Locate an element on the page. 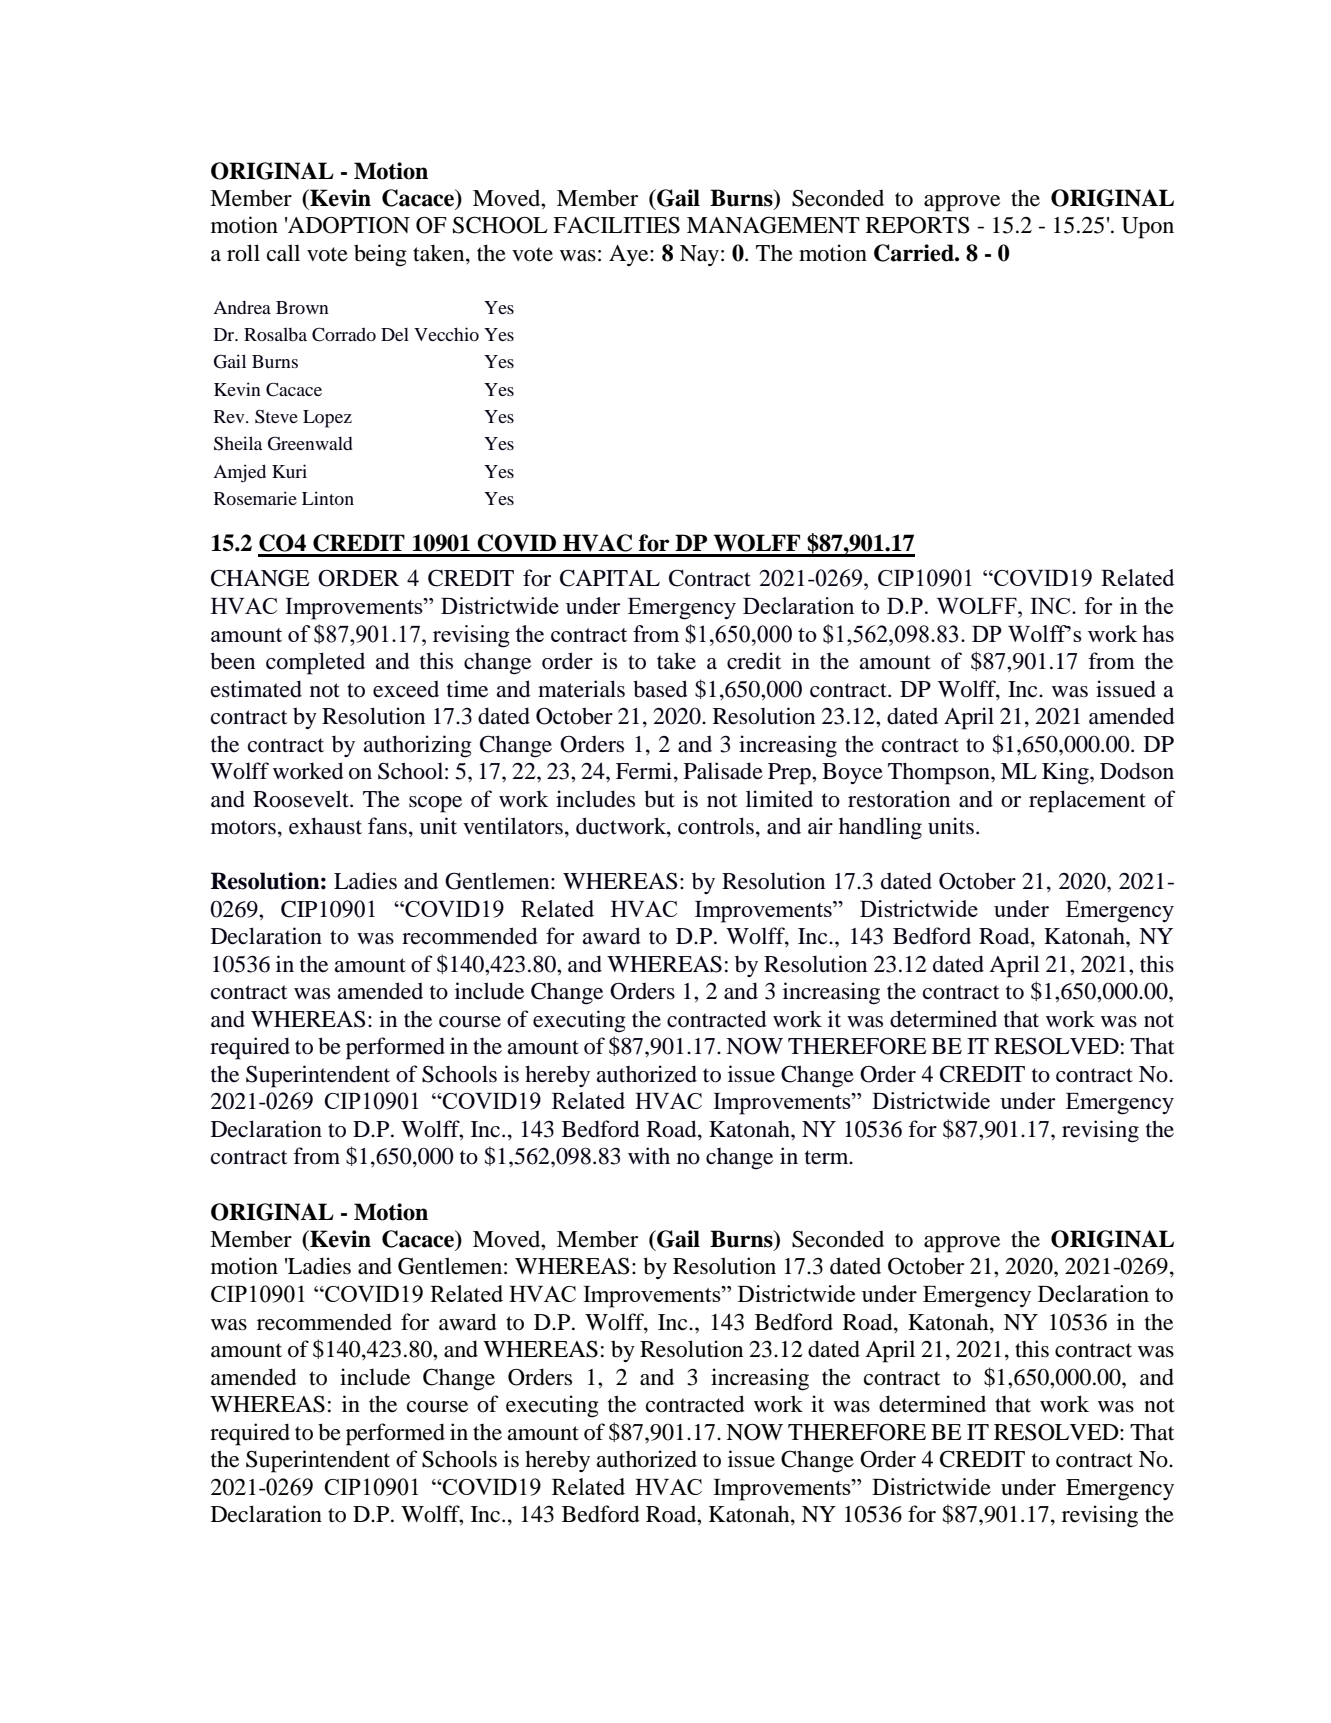  Nay is located at coordinates (699, 255).
